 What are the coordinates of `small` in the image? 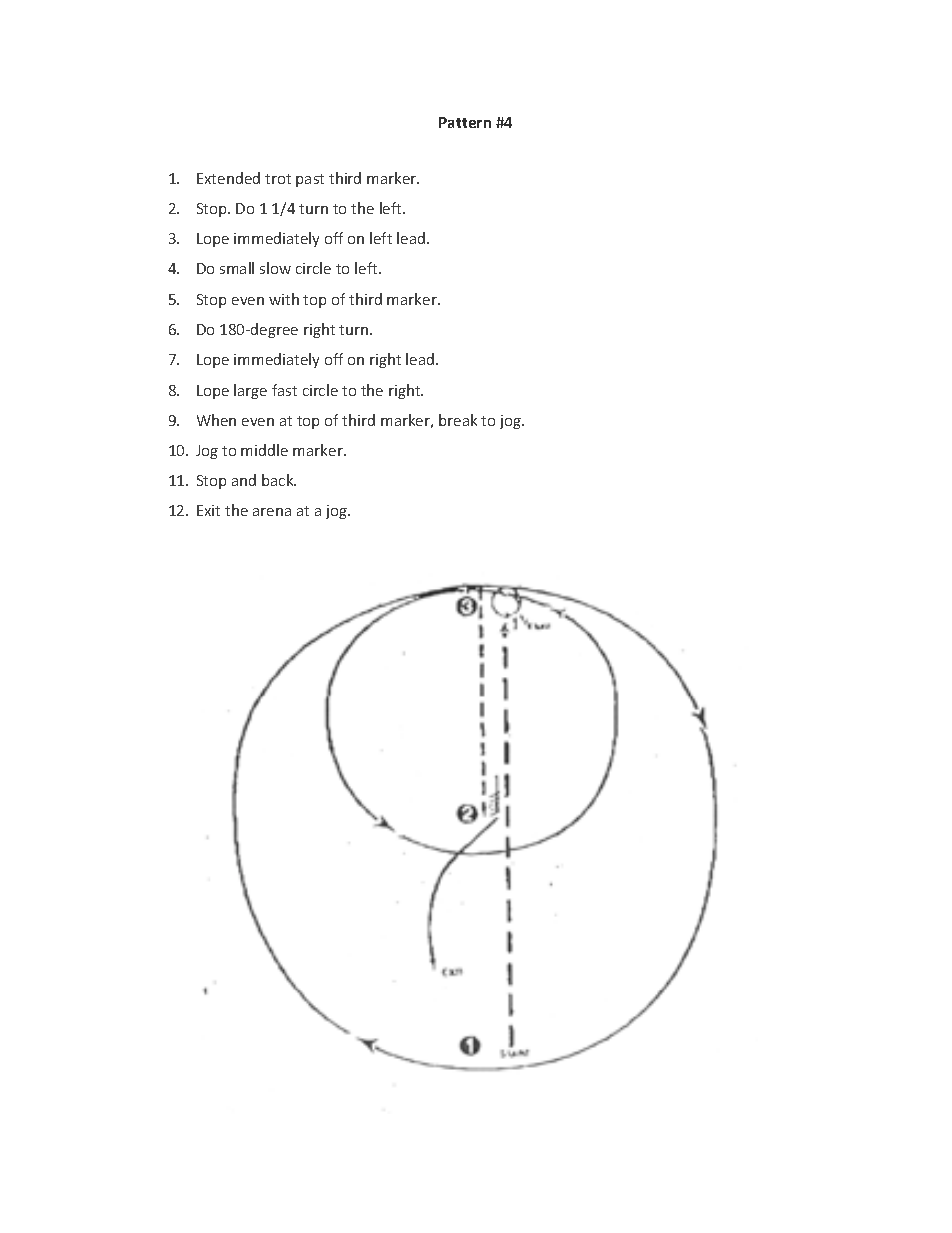 It's located at (237, 268).
